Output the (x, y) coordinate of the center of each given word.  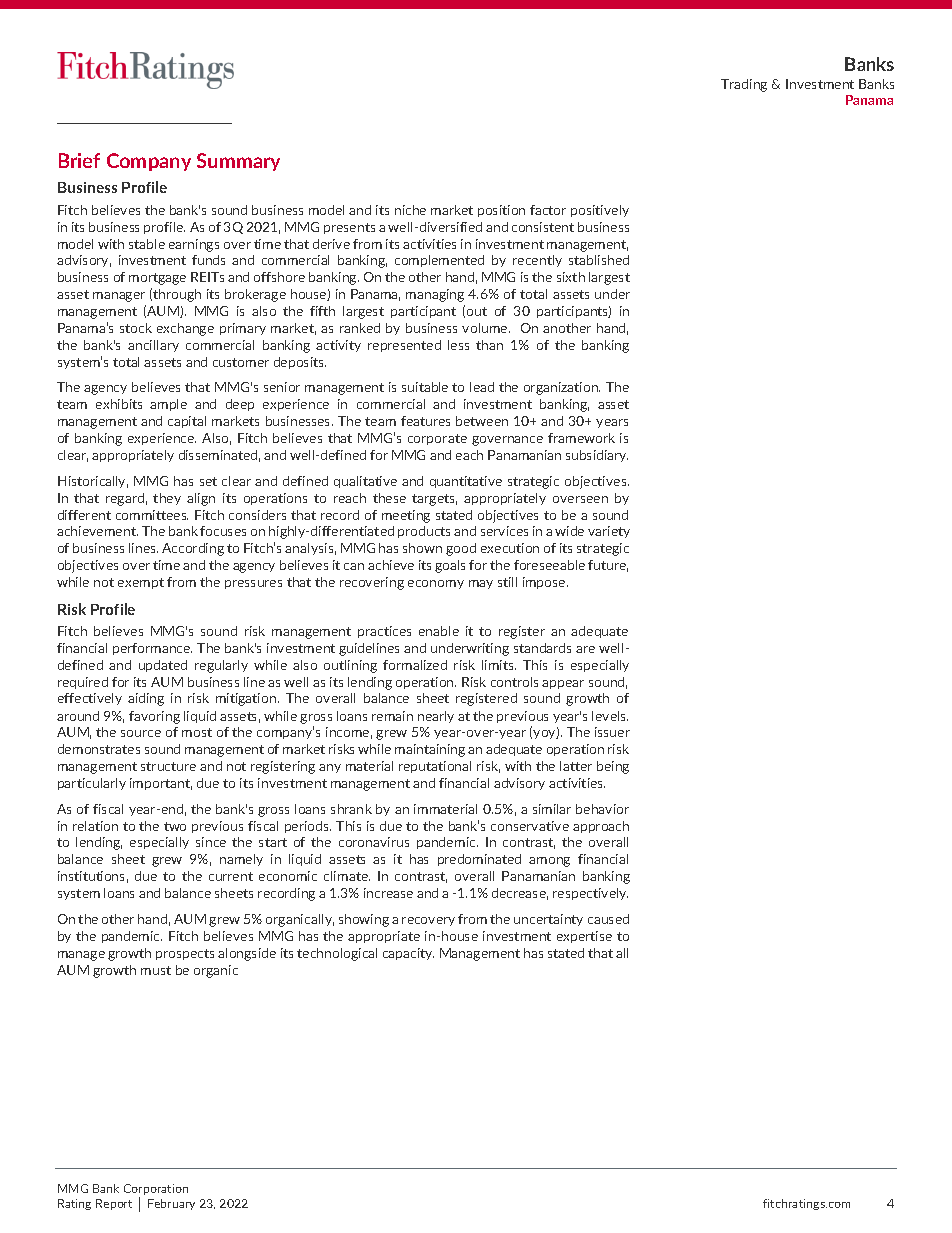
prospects (185, 954)
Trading (744, 85)
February (171, 1204)
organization (562, 388)
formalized (415, 665)
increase (388, 893)
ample (168, 405)
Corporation (156, 1191)
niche (410, 210)
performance (152, 649)
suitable (425, 387)
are (585, 649)
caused (608, 919)
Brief (79, 160)
